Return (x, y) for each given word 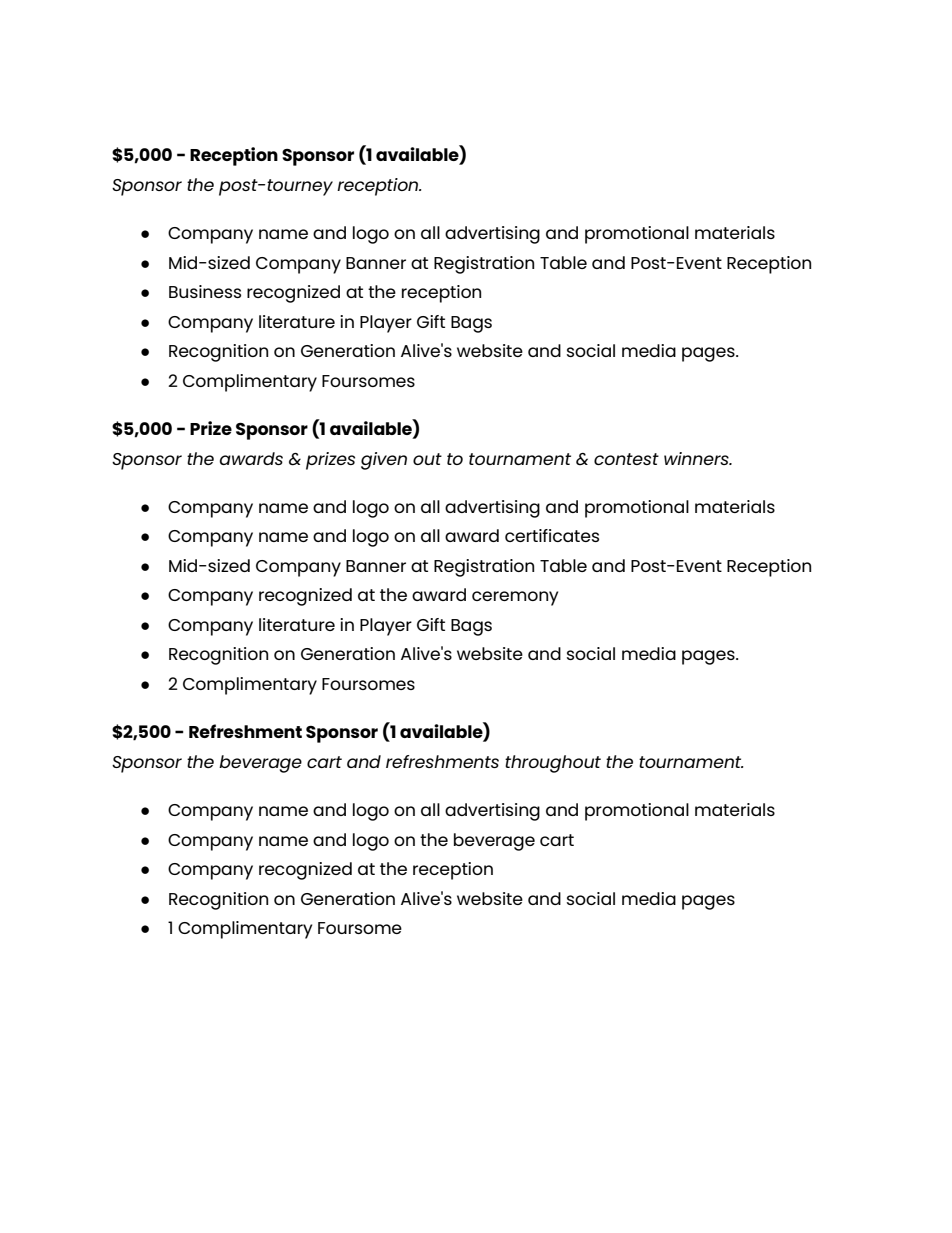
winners (697, 458)
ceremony (515, 598)
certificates (552, 535)
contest (626, 459)
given (384, 461)
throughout (553, 764)
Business (205, 291)
